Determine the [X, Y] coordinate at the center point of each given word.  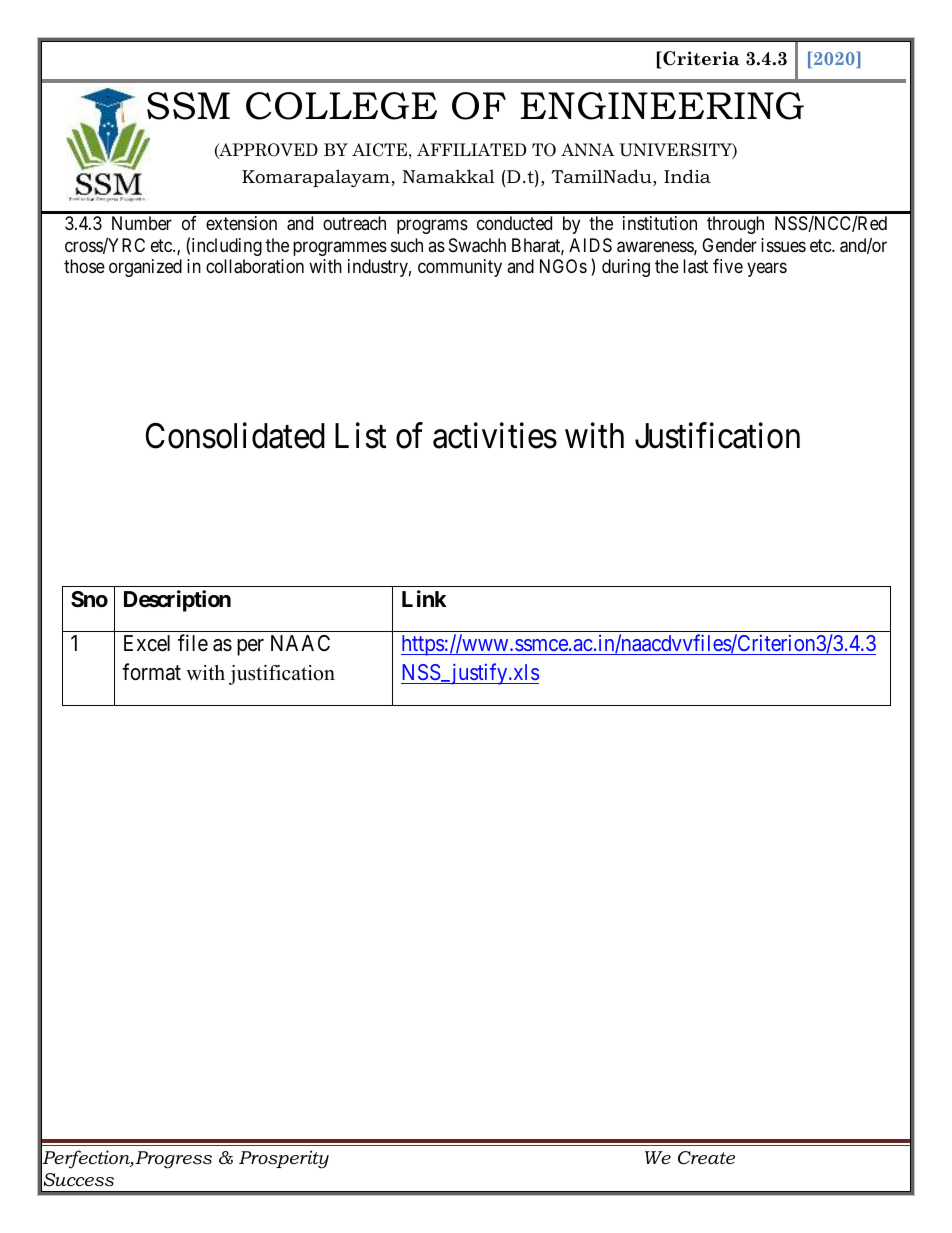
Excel [147, 643]
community [460, 268]
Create [706, 1157]
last [695, 266]
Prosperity [284, 1159]
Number [142, 223]
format [151, 672]
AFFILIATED [471, 149]
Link [424, 598]
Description [177, 601]
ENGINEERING [662, 106]
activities [495, 435]
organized [145, 268]
